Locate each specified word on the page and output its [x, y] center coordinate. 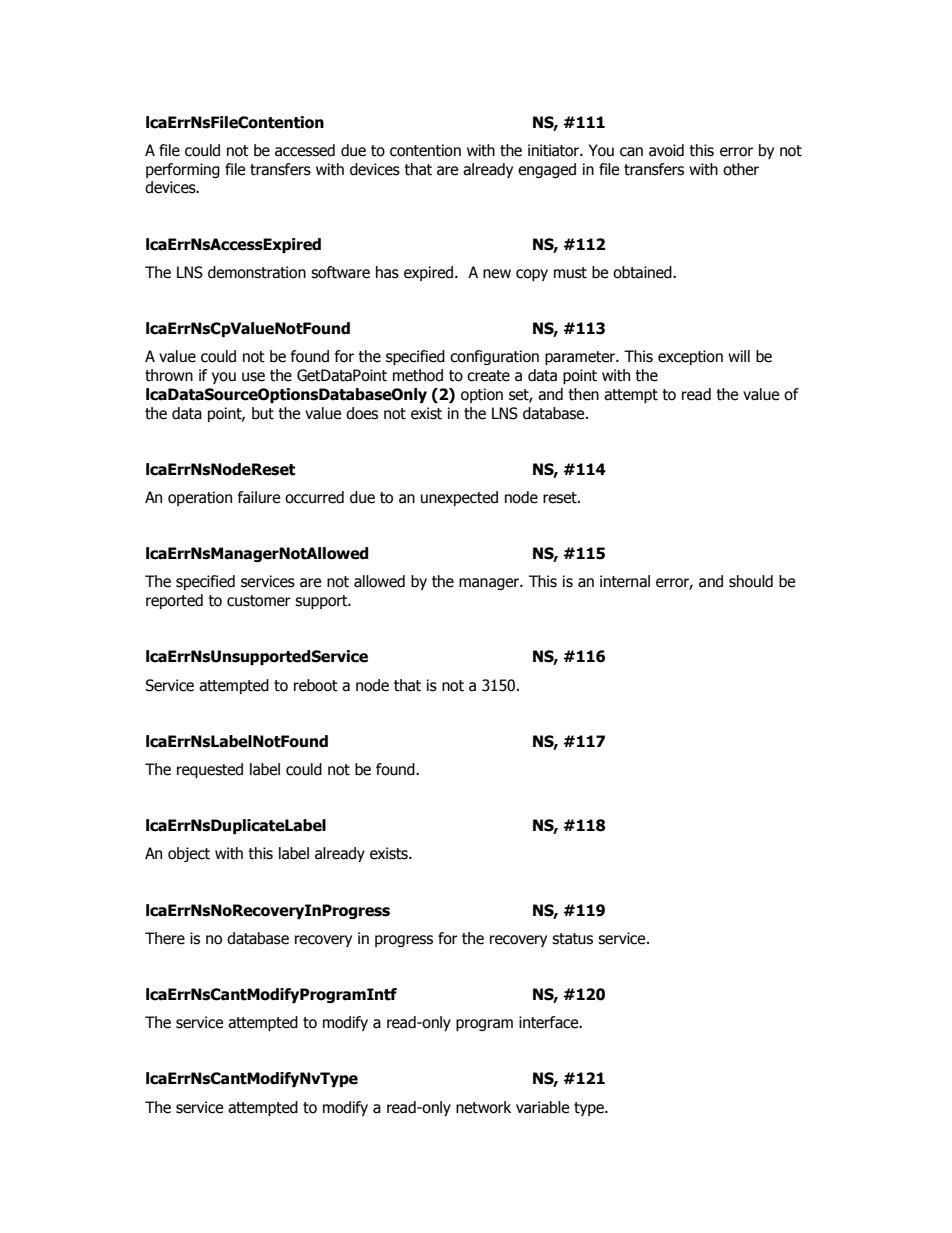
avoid [666, 150]
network [483, 1107]
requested [210, 770]
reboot [316, 685]
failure [259, 497]
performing [183, 170]
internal [625, 581]
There [165, 938]
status [572, 939]
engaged [547, 170]
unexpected [459, 498]
